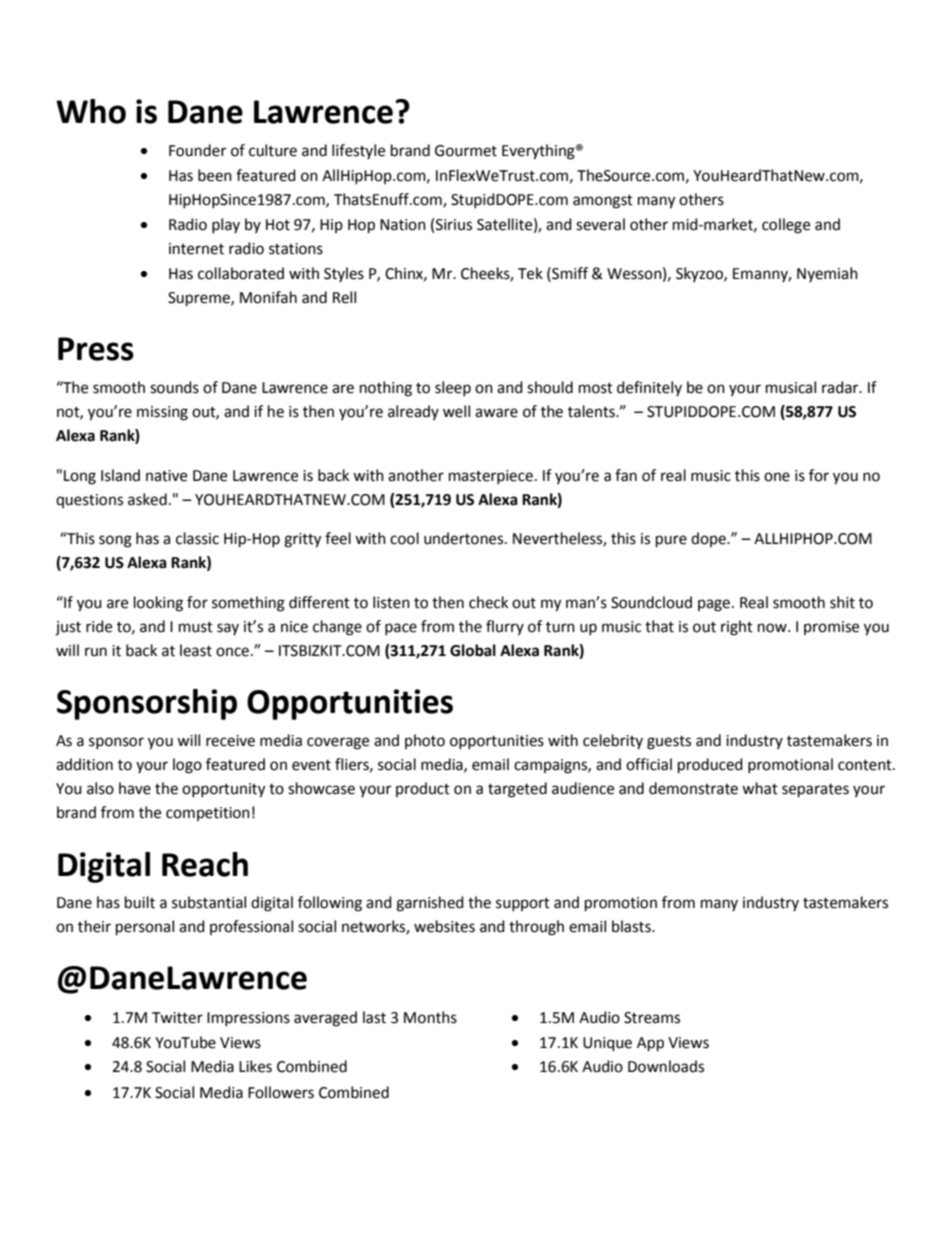 The image size is (952, 1233). I want to click on product, so click(423, 789).
